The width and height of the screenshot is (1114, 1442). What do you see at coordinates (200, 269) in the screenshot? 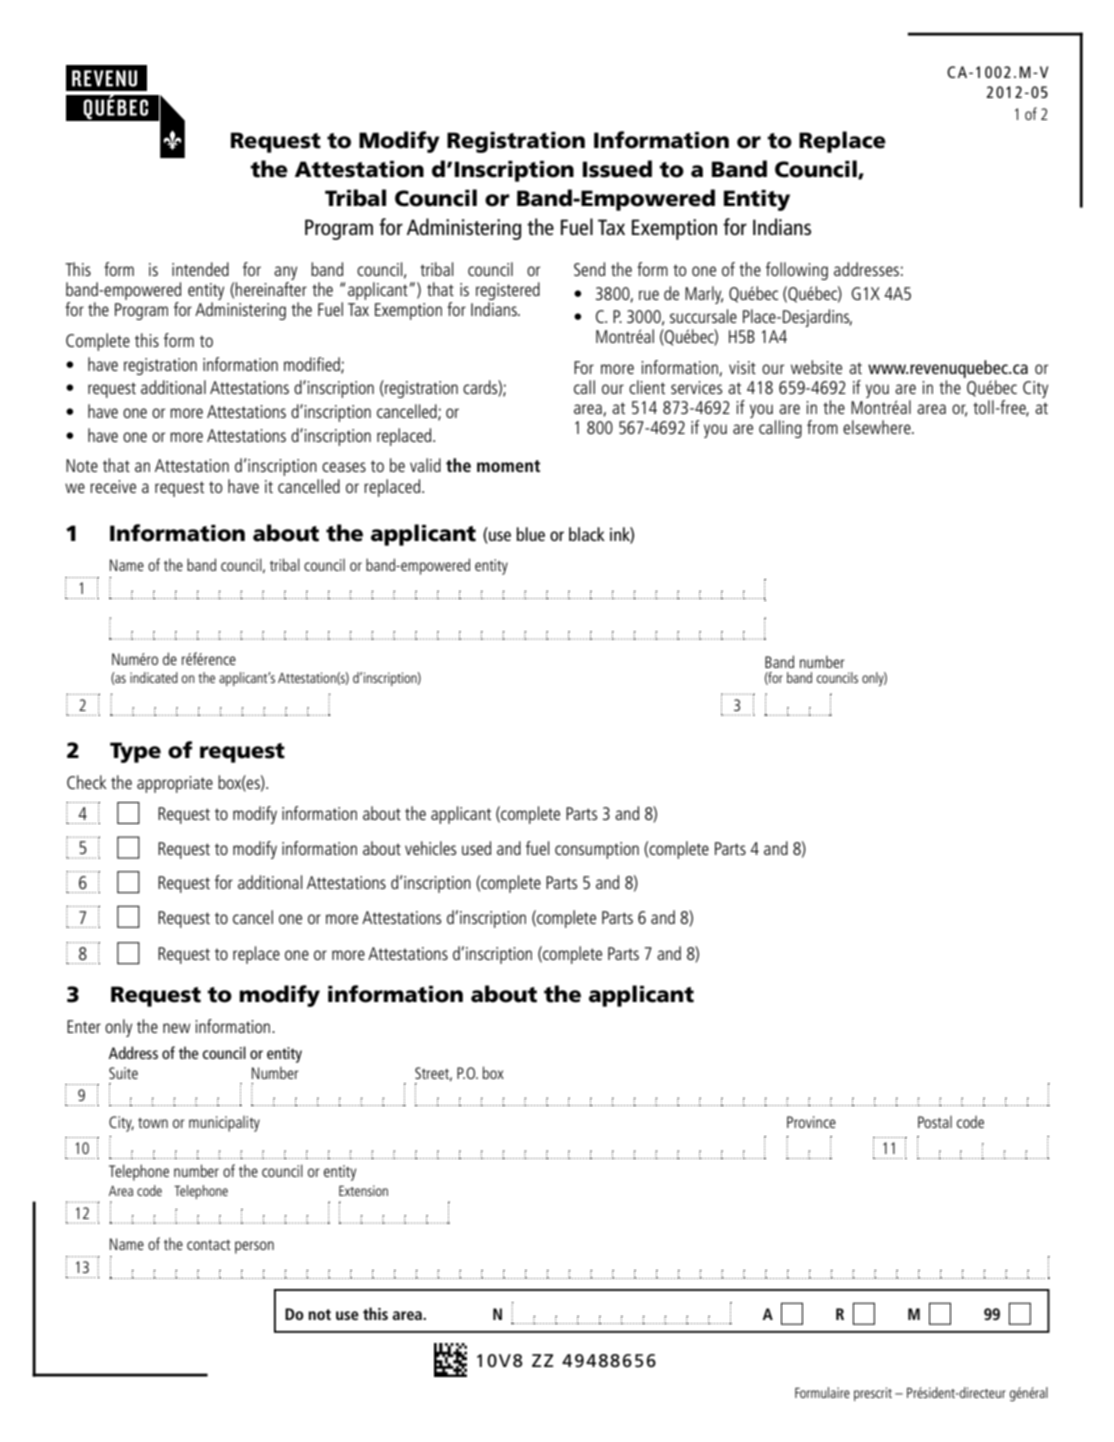
I see `intended` at bounding box center [200, 269].
